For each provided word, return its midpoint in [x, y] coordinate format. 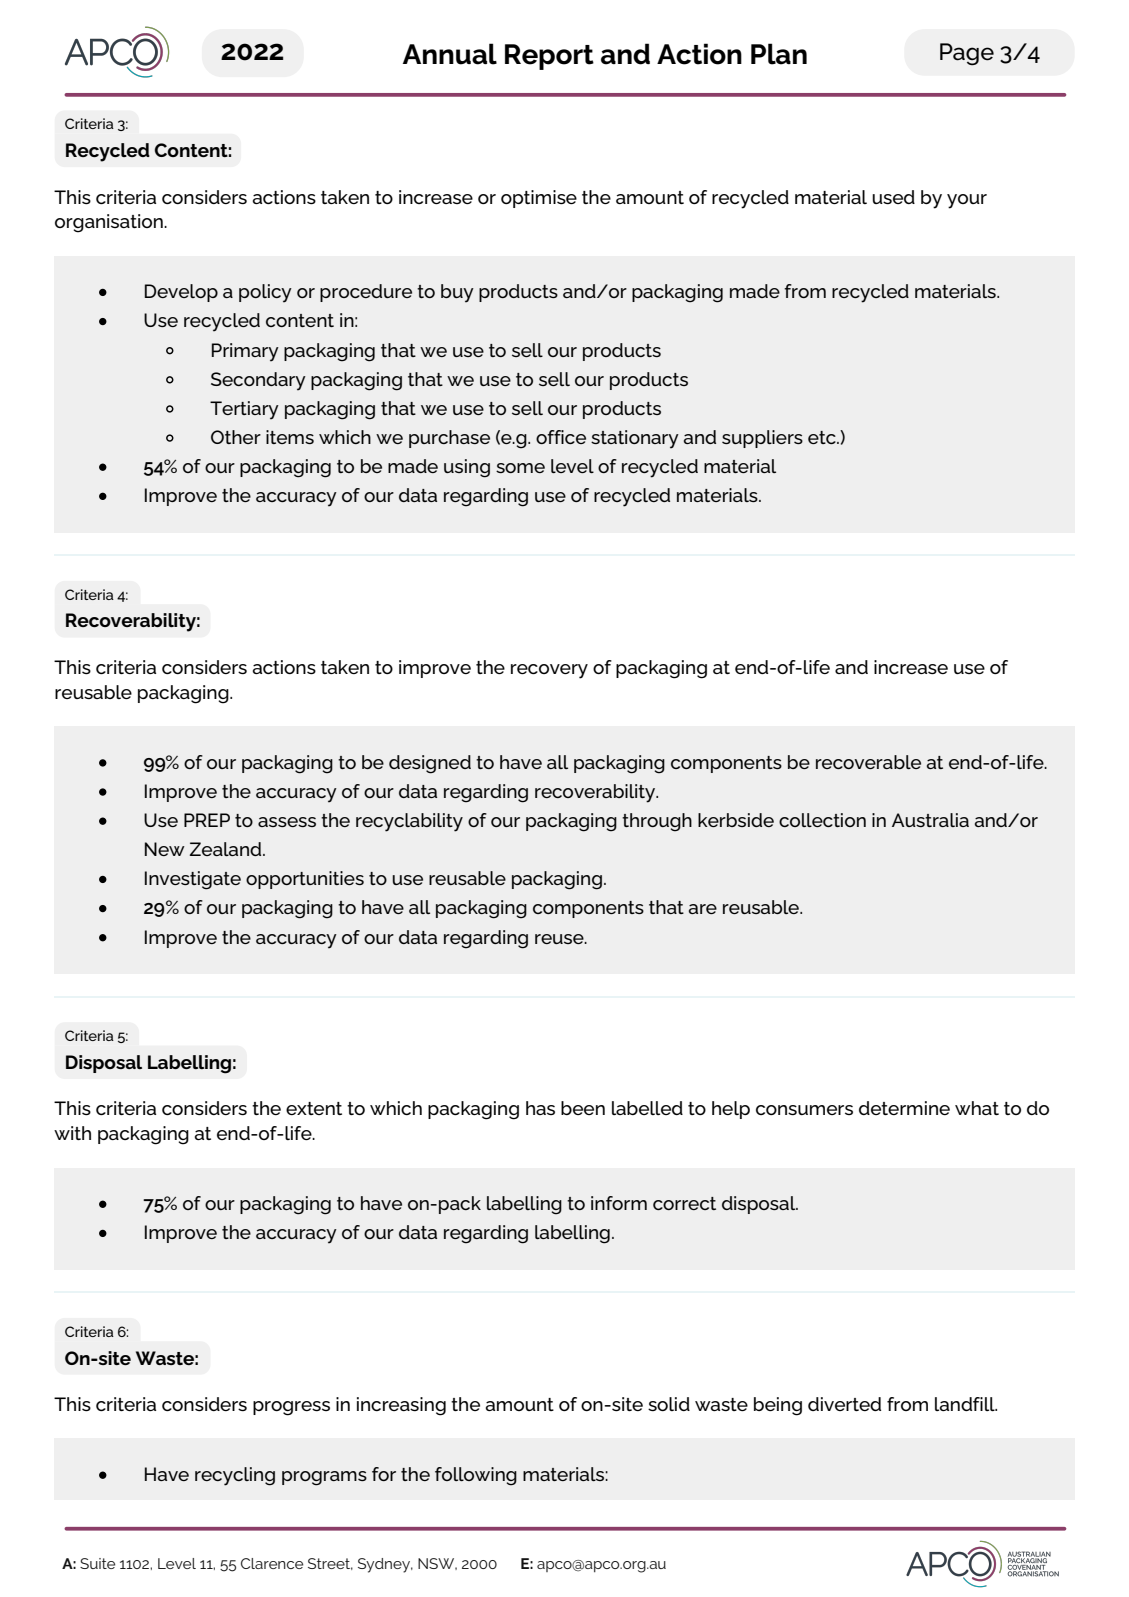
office [561, 437]
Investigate [193, 880]
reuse [560, 939]
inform [619, 1203]
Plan [779, 54]
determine [904, 1108]
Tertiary [244, 410]
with [72, 1133]
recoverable [868, 762]
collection [822, 820]
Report [549, 57]
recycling [235, 1476]
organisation [110, 223]
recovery [549, 671]
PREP [207, 820]
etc [823, 437]
